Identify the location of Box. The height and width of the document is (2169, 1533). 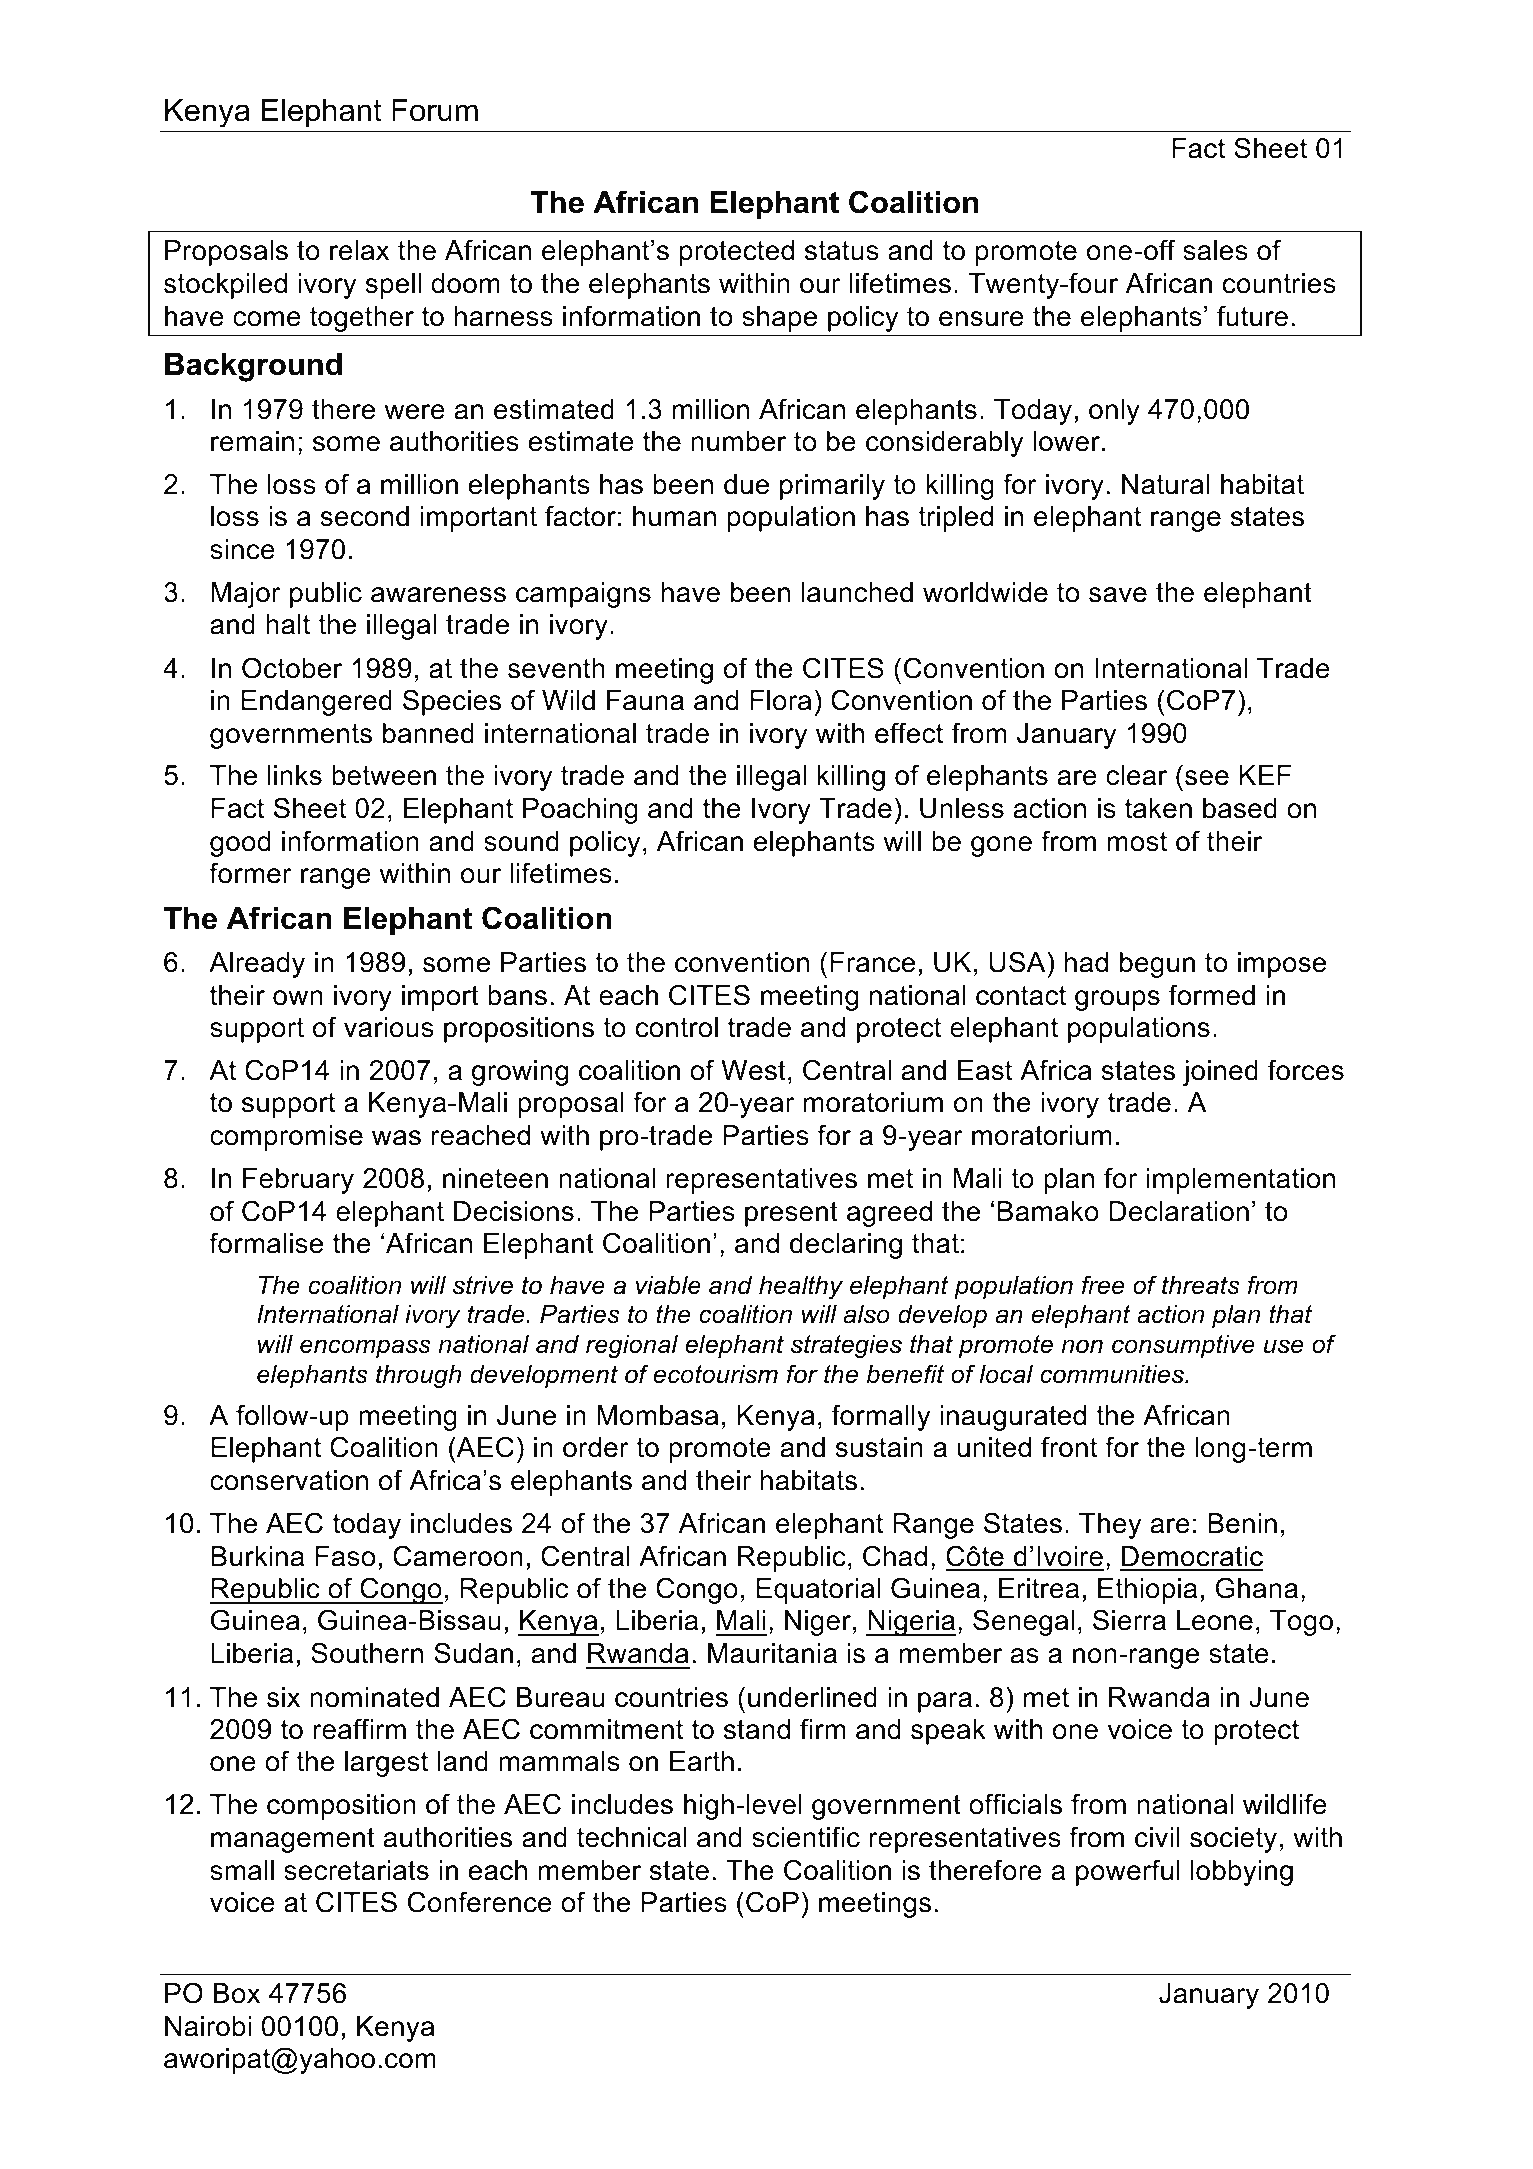
(237, 1993).
